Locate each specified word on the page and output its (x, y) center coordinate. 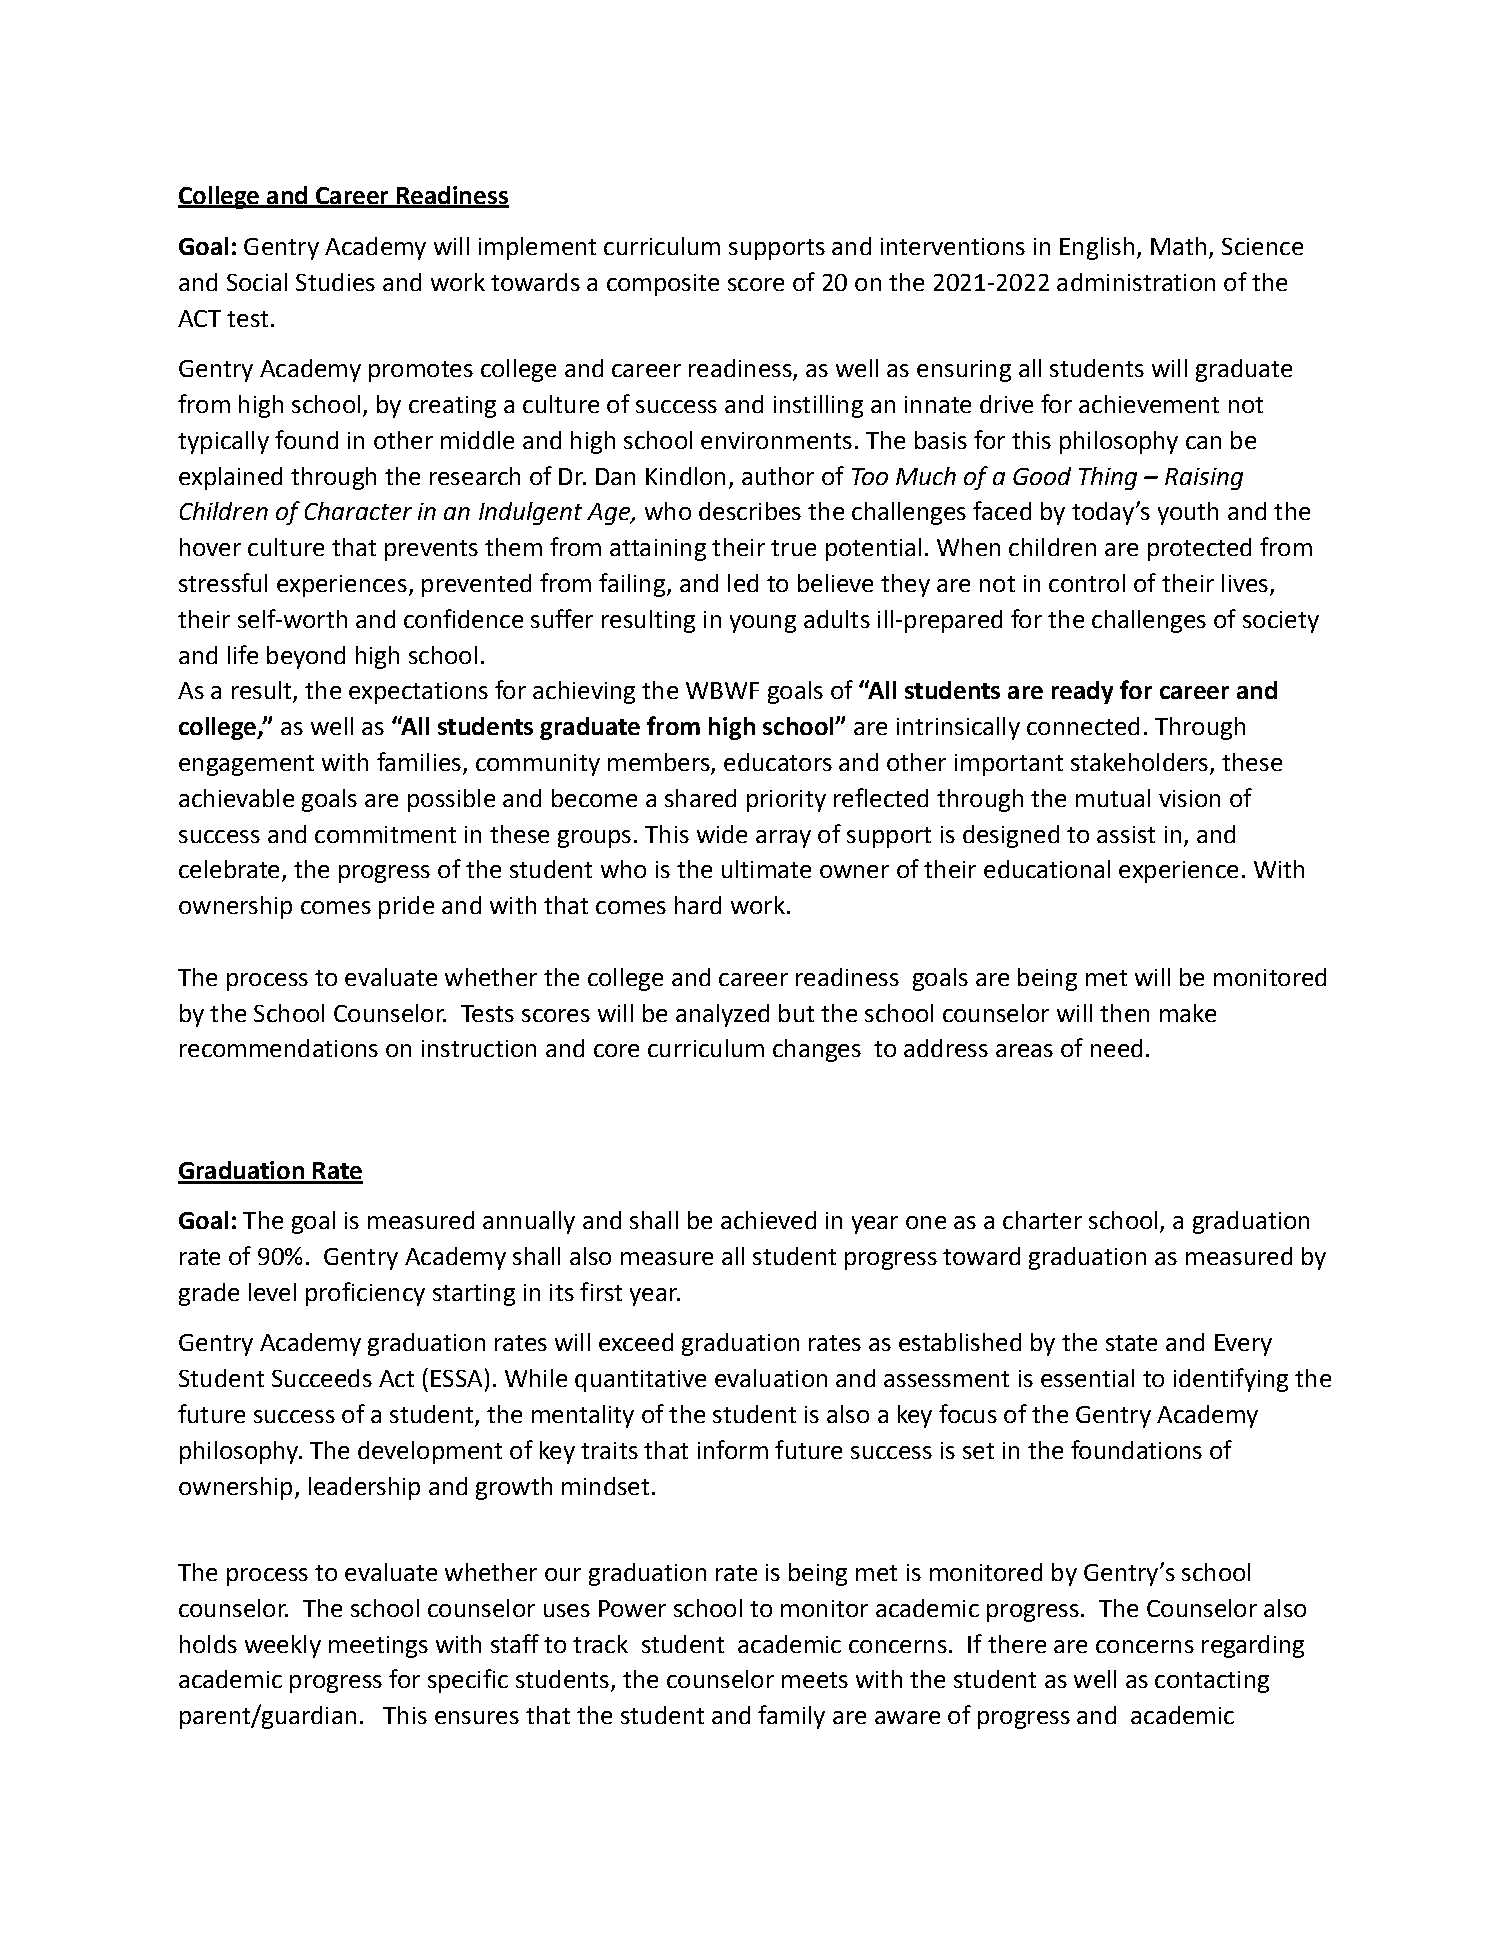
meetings (378, 1647)
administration (1136, 282)
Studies (335, 282)
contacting (1212, 1682)
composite (663, 285)
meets (815, 1680)
